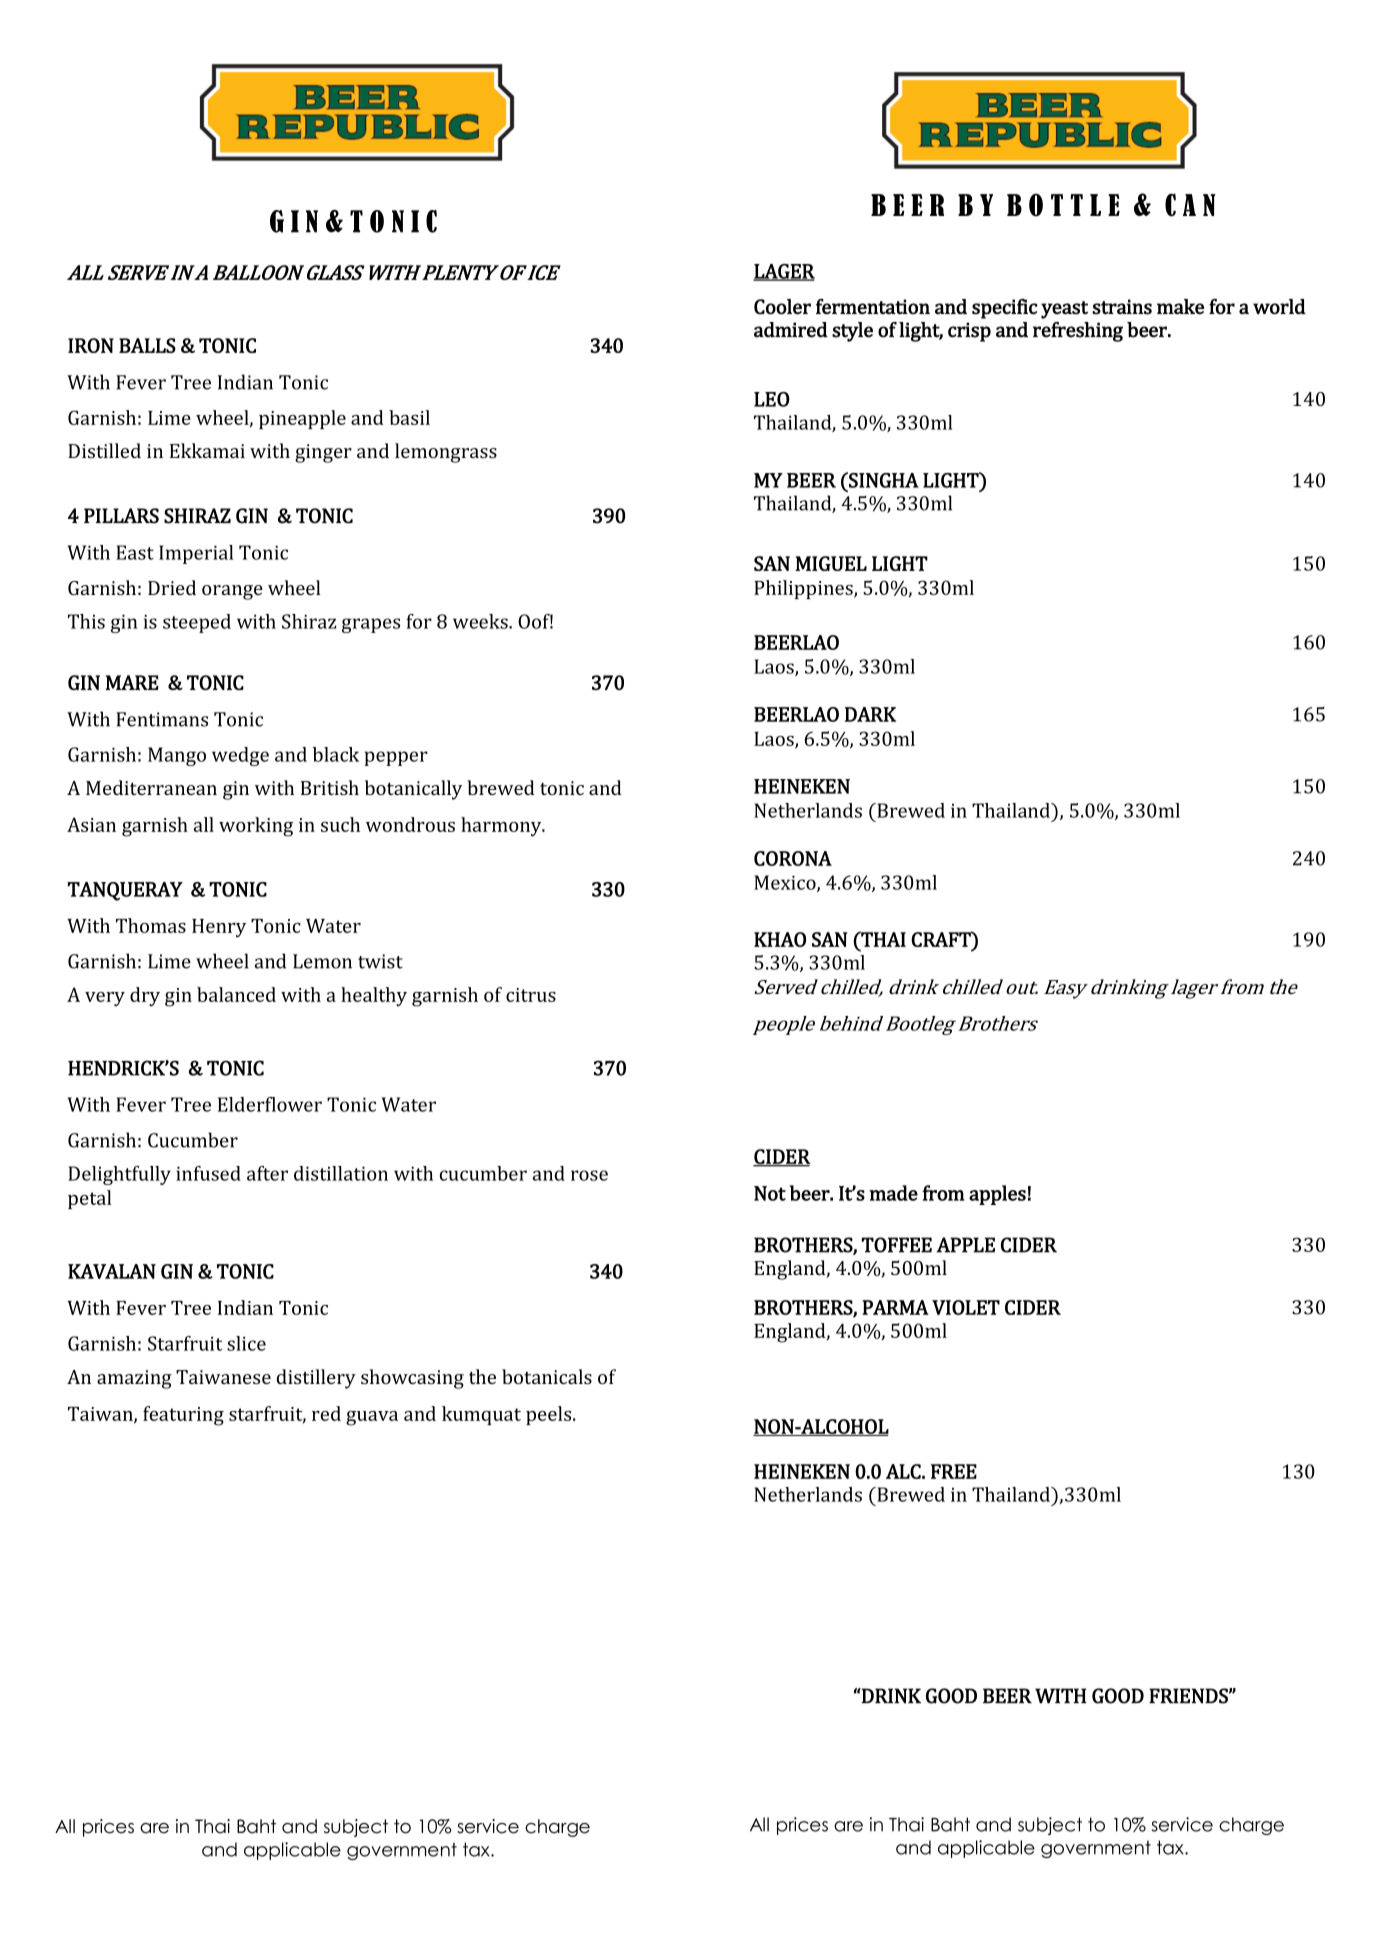 This page has height=1948, width=1377. Describe the element at coordinates (893, 1193) in the page. I see `made` at that location.
